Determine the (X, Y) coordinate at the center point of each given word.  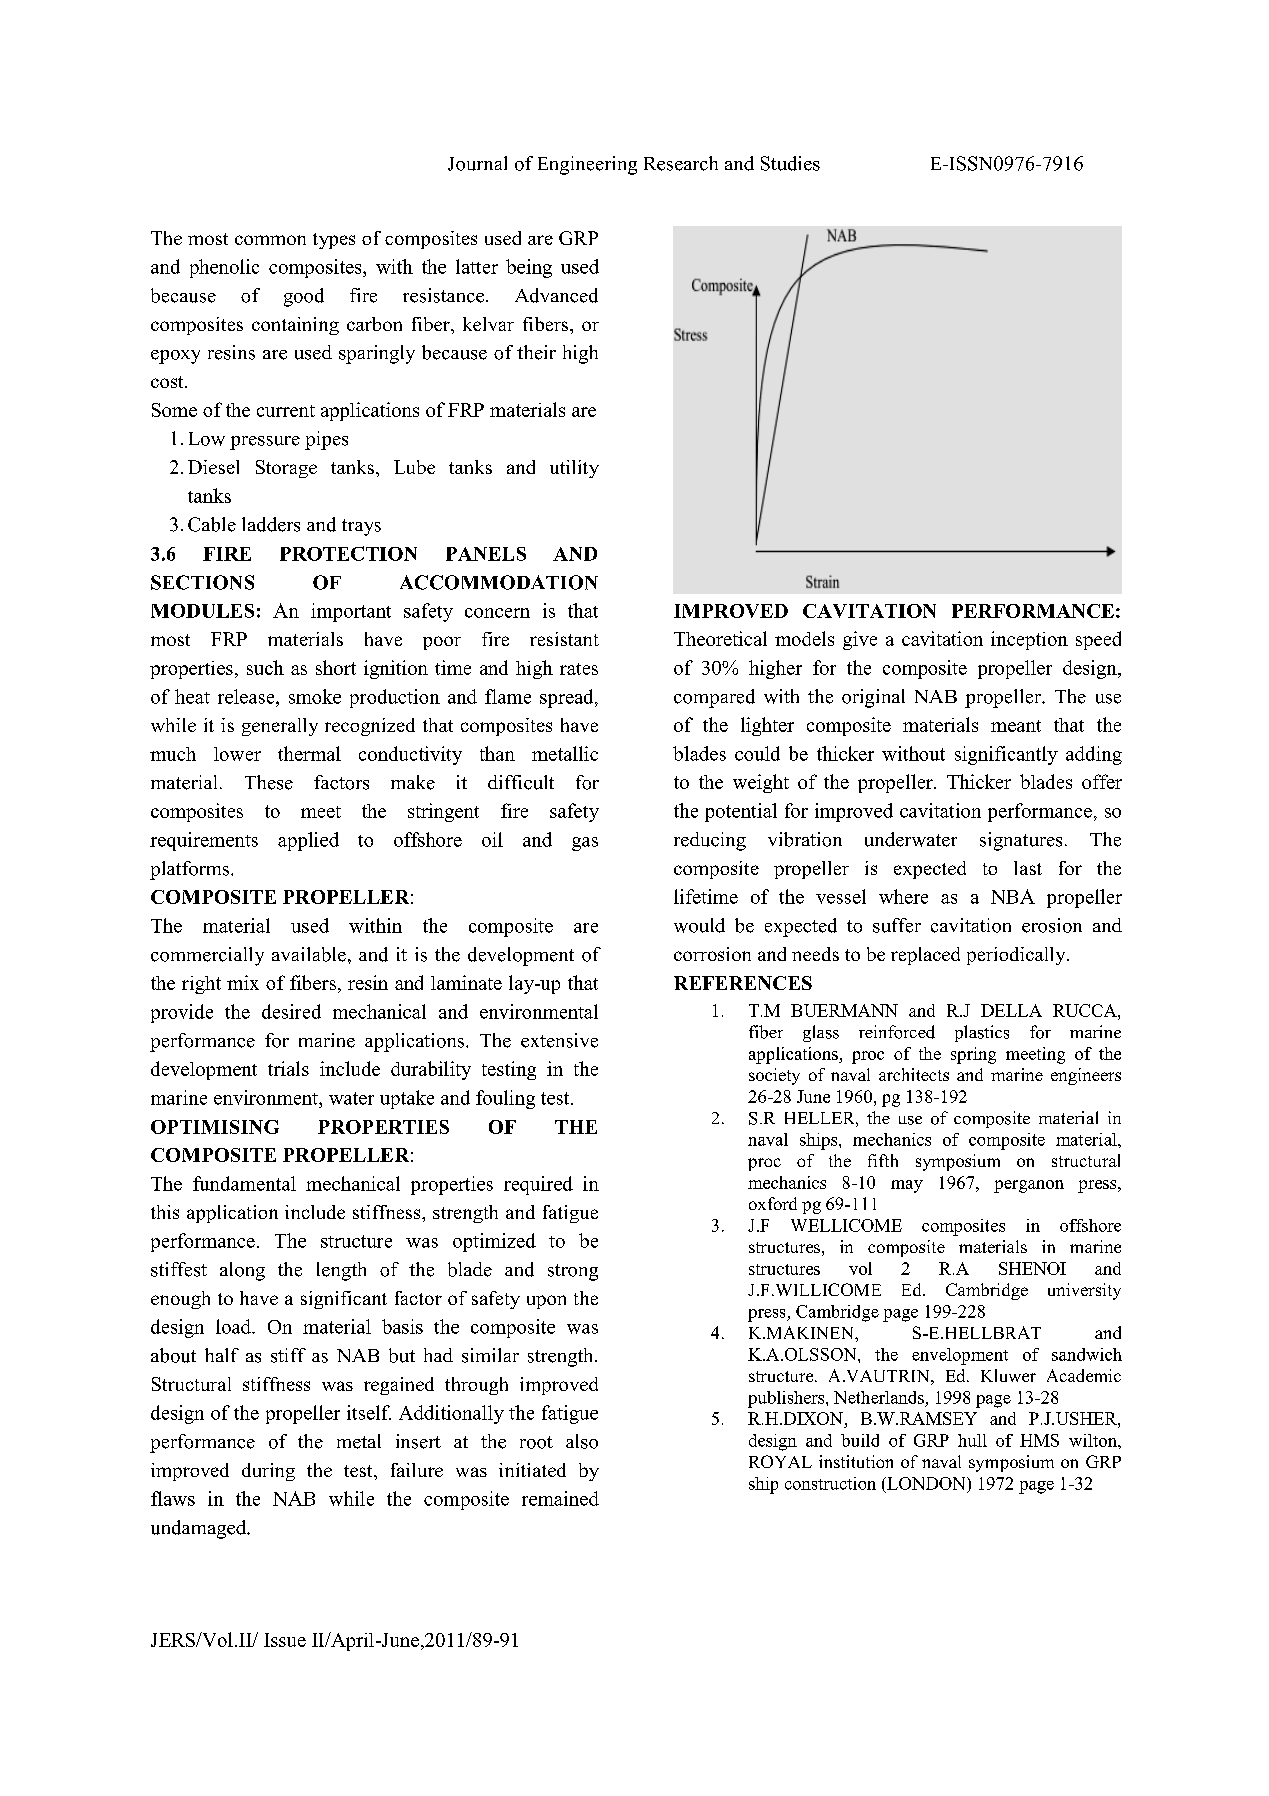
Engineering (587, 165)
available (309, 954)
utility (574, 469)
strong (573, 1272)
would (699, 925)
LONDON (926, 1483)
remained (560, 1498)
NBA (1013, 896)
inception (1029, 640)
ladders (271, 524)
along (242, 1271)
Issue (285, 1640)
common (270, 240)
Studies (790, 163)
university (1084, 1291)
